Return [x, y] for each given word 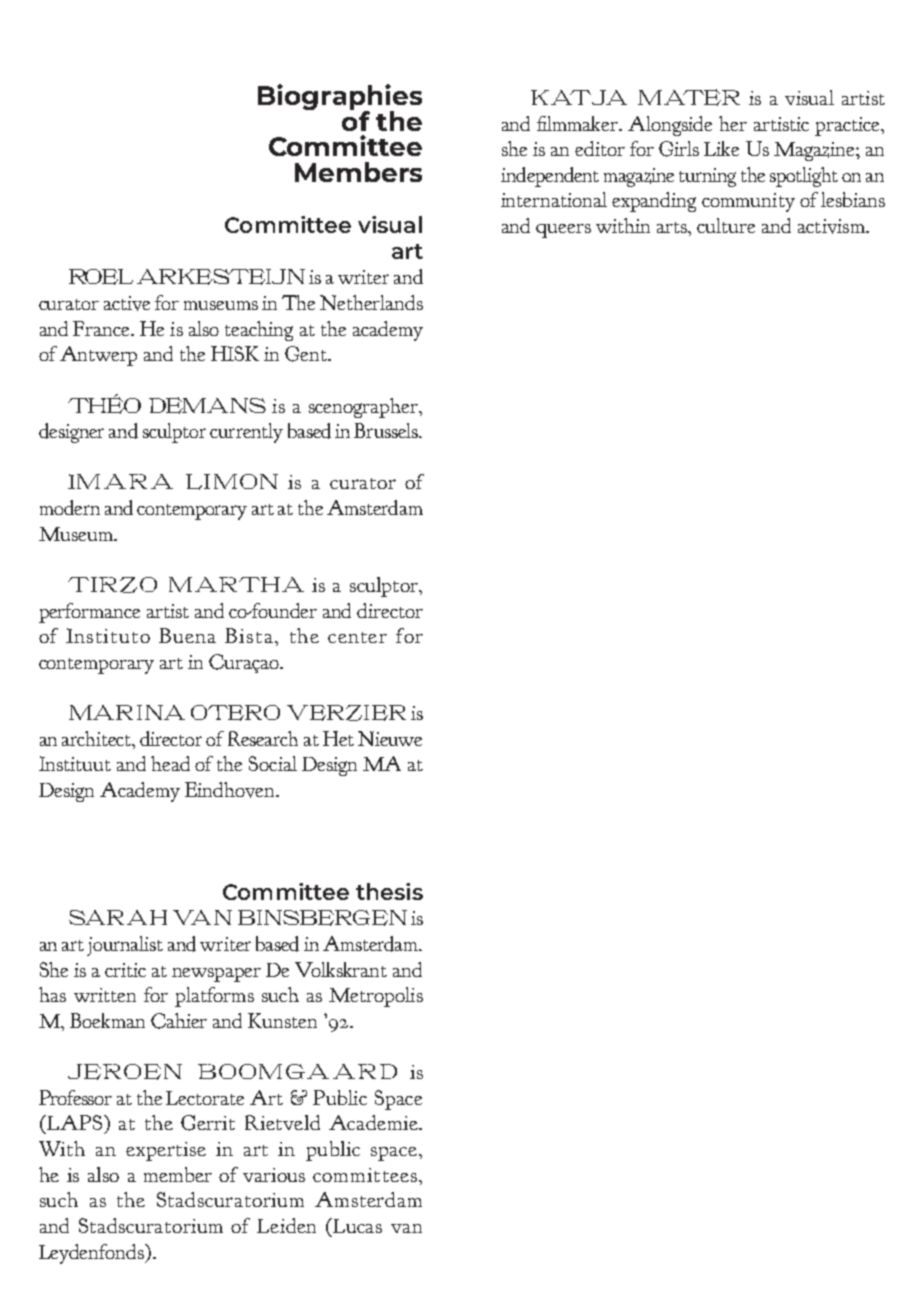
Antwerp [98, 356]
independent [550, 177]
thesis [389, 891]
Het [338, 738]
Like [721, 148]
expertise [166, 1151]
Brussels [387, 430]
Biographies [340, 98]
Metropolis [376, 997]
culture [726, 225]
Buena [187, 635]
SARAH [118, 917]
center [357, 637]
